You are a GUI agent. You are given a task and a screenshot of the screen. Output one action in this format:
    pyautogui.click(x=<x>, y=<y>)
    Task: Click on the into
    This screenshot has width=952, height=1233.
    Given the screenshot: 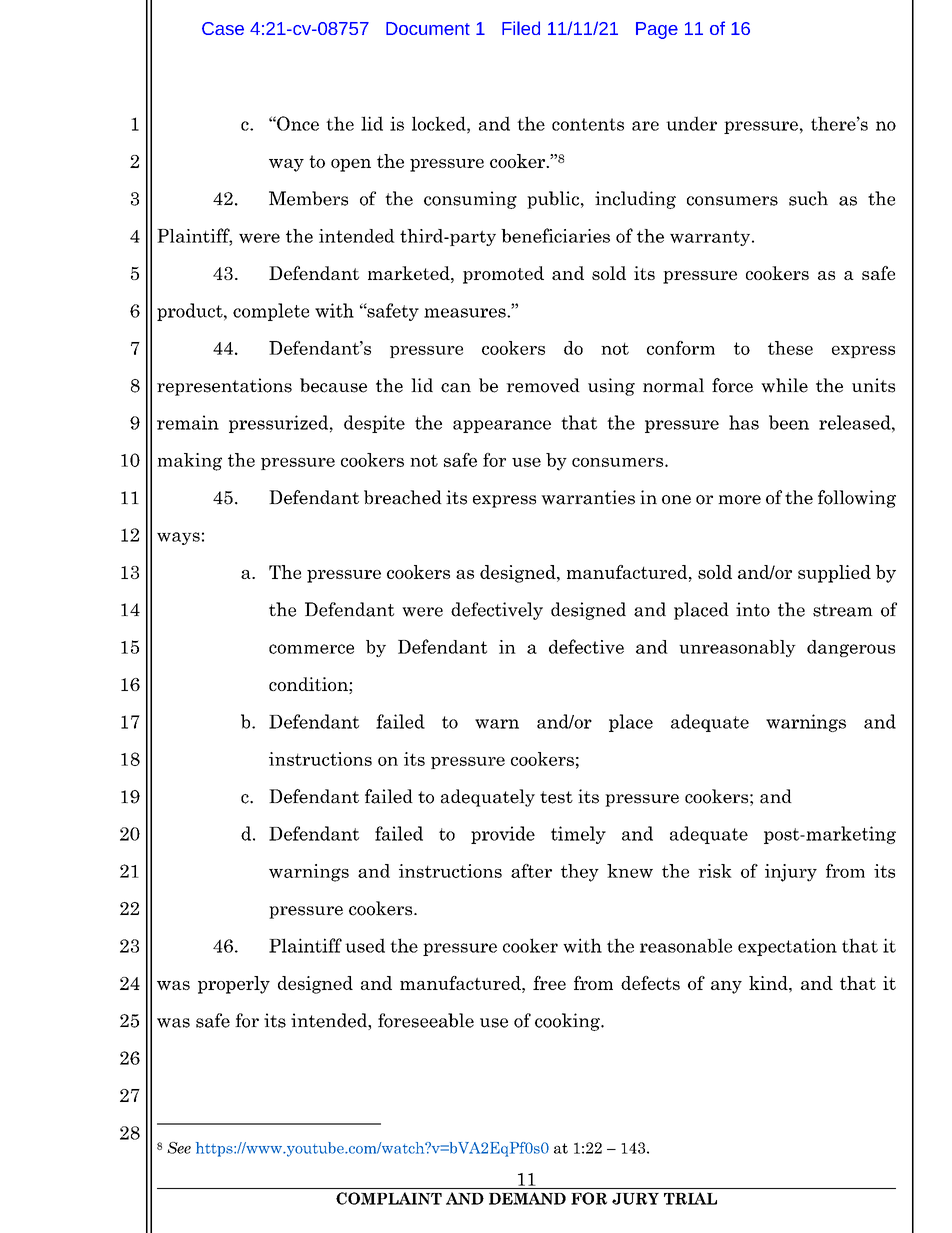 What is the action you would take?
    pyautogui.click(x=753, y=609)
